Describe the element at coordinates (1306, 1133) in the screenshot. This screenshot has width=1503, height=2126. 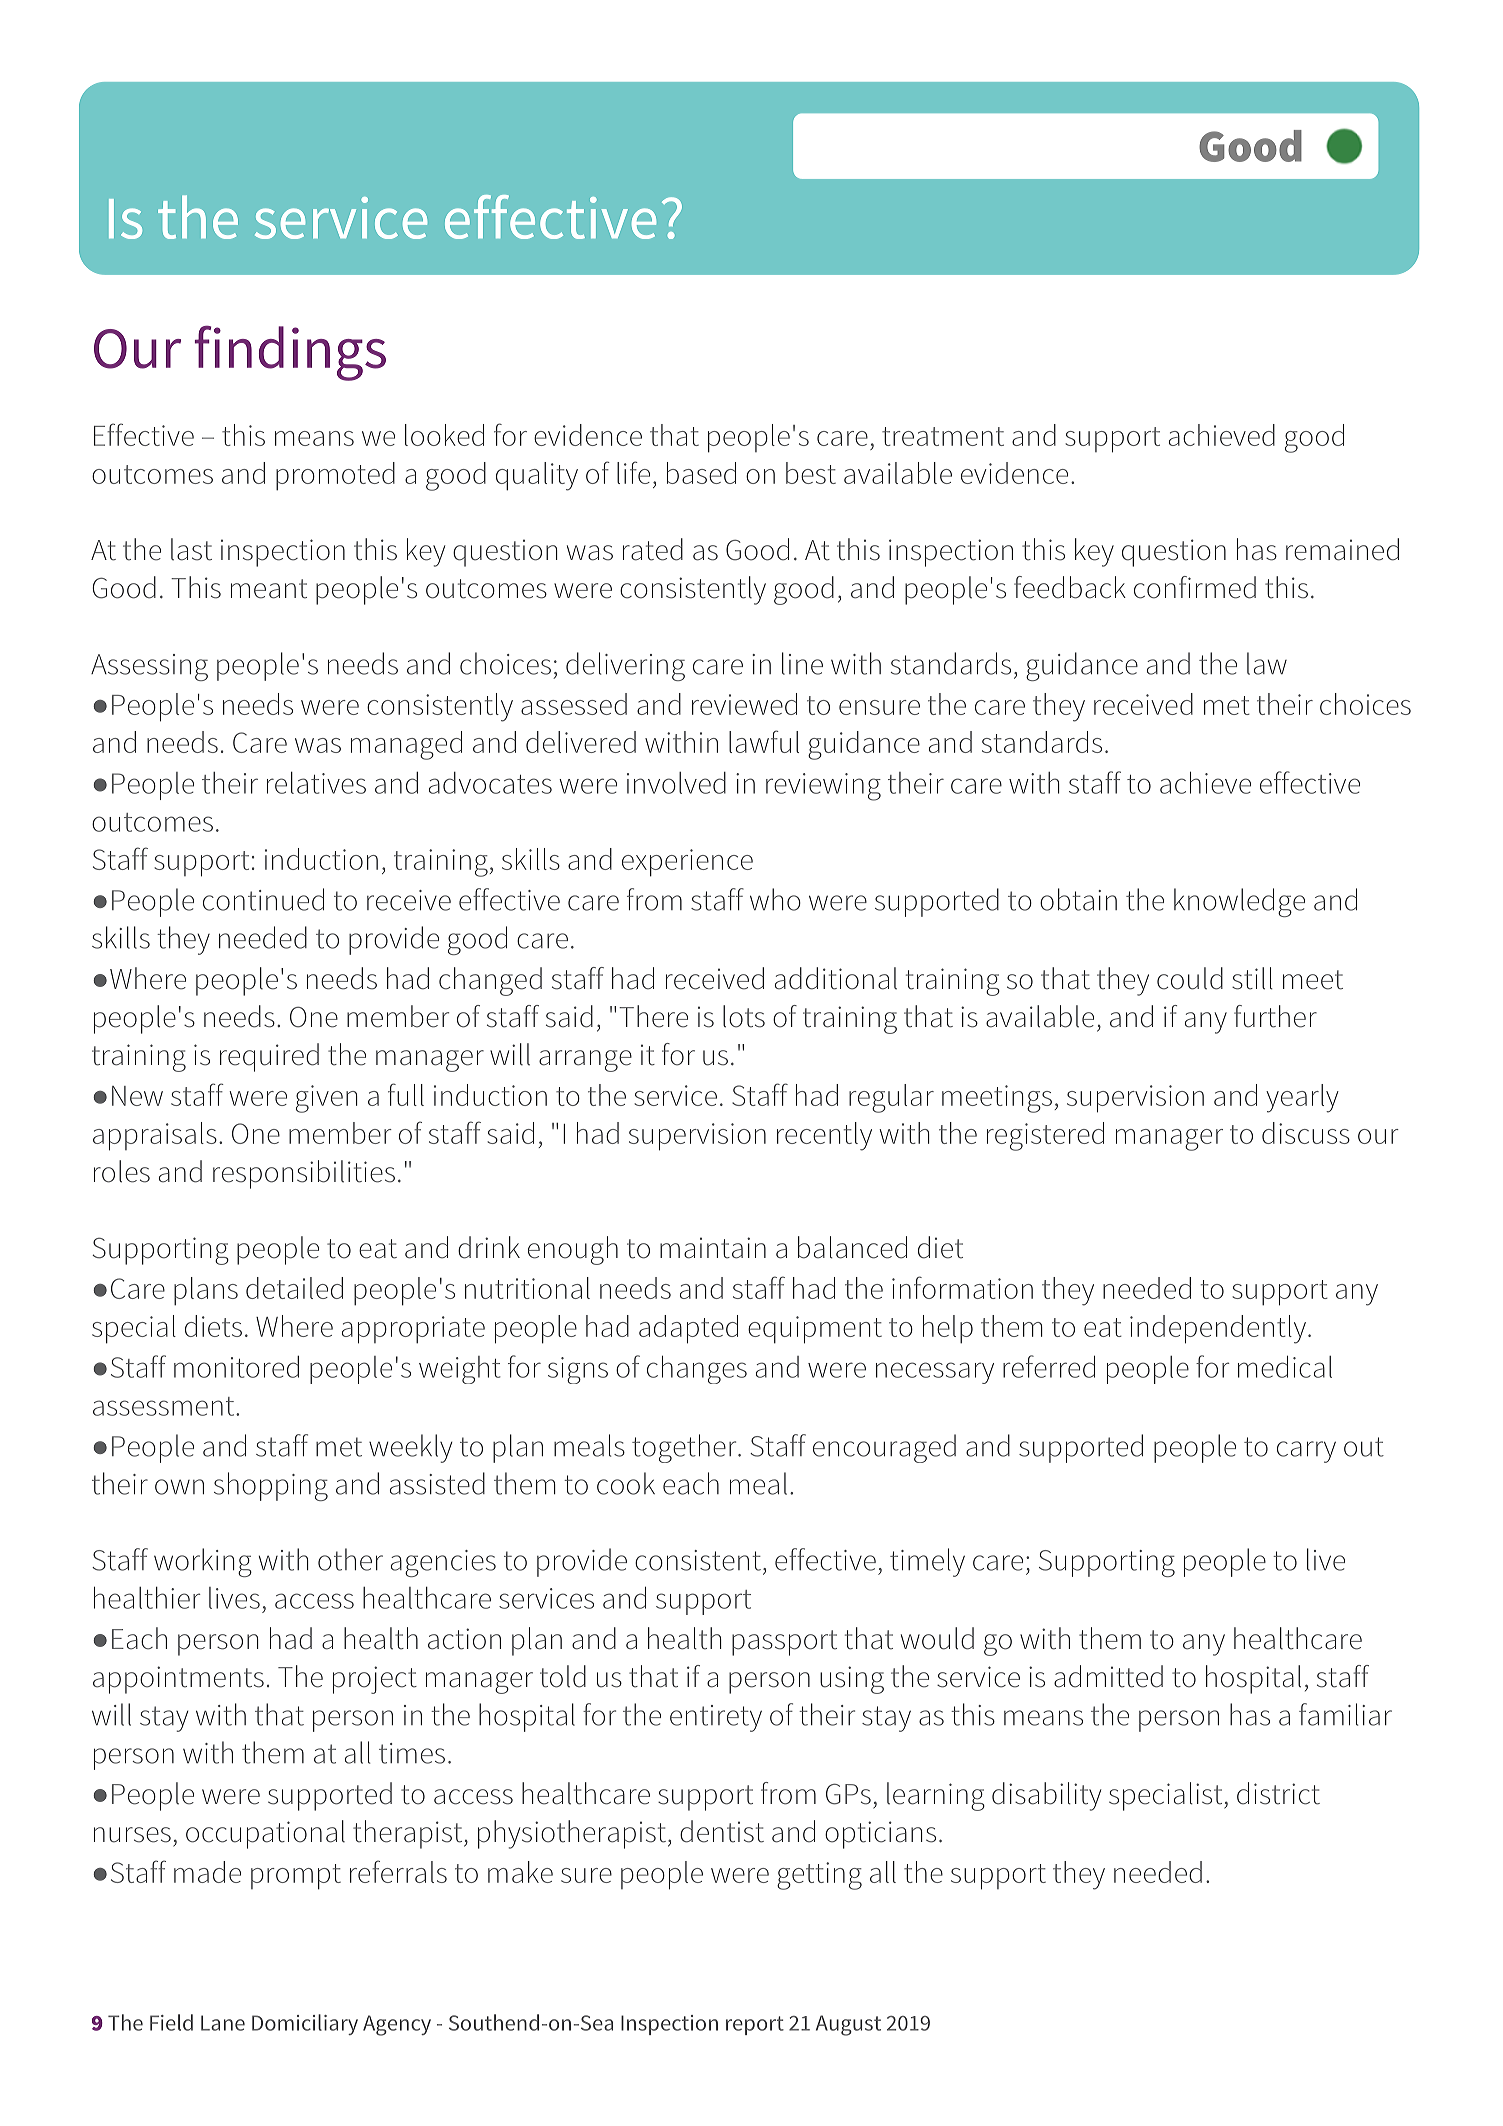
I see `discuss` at that location.
